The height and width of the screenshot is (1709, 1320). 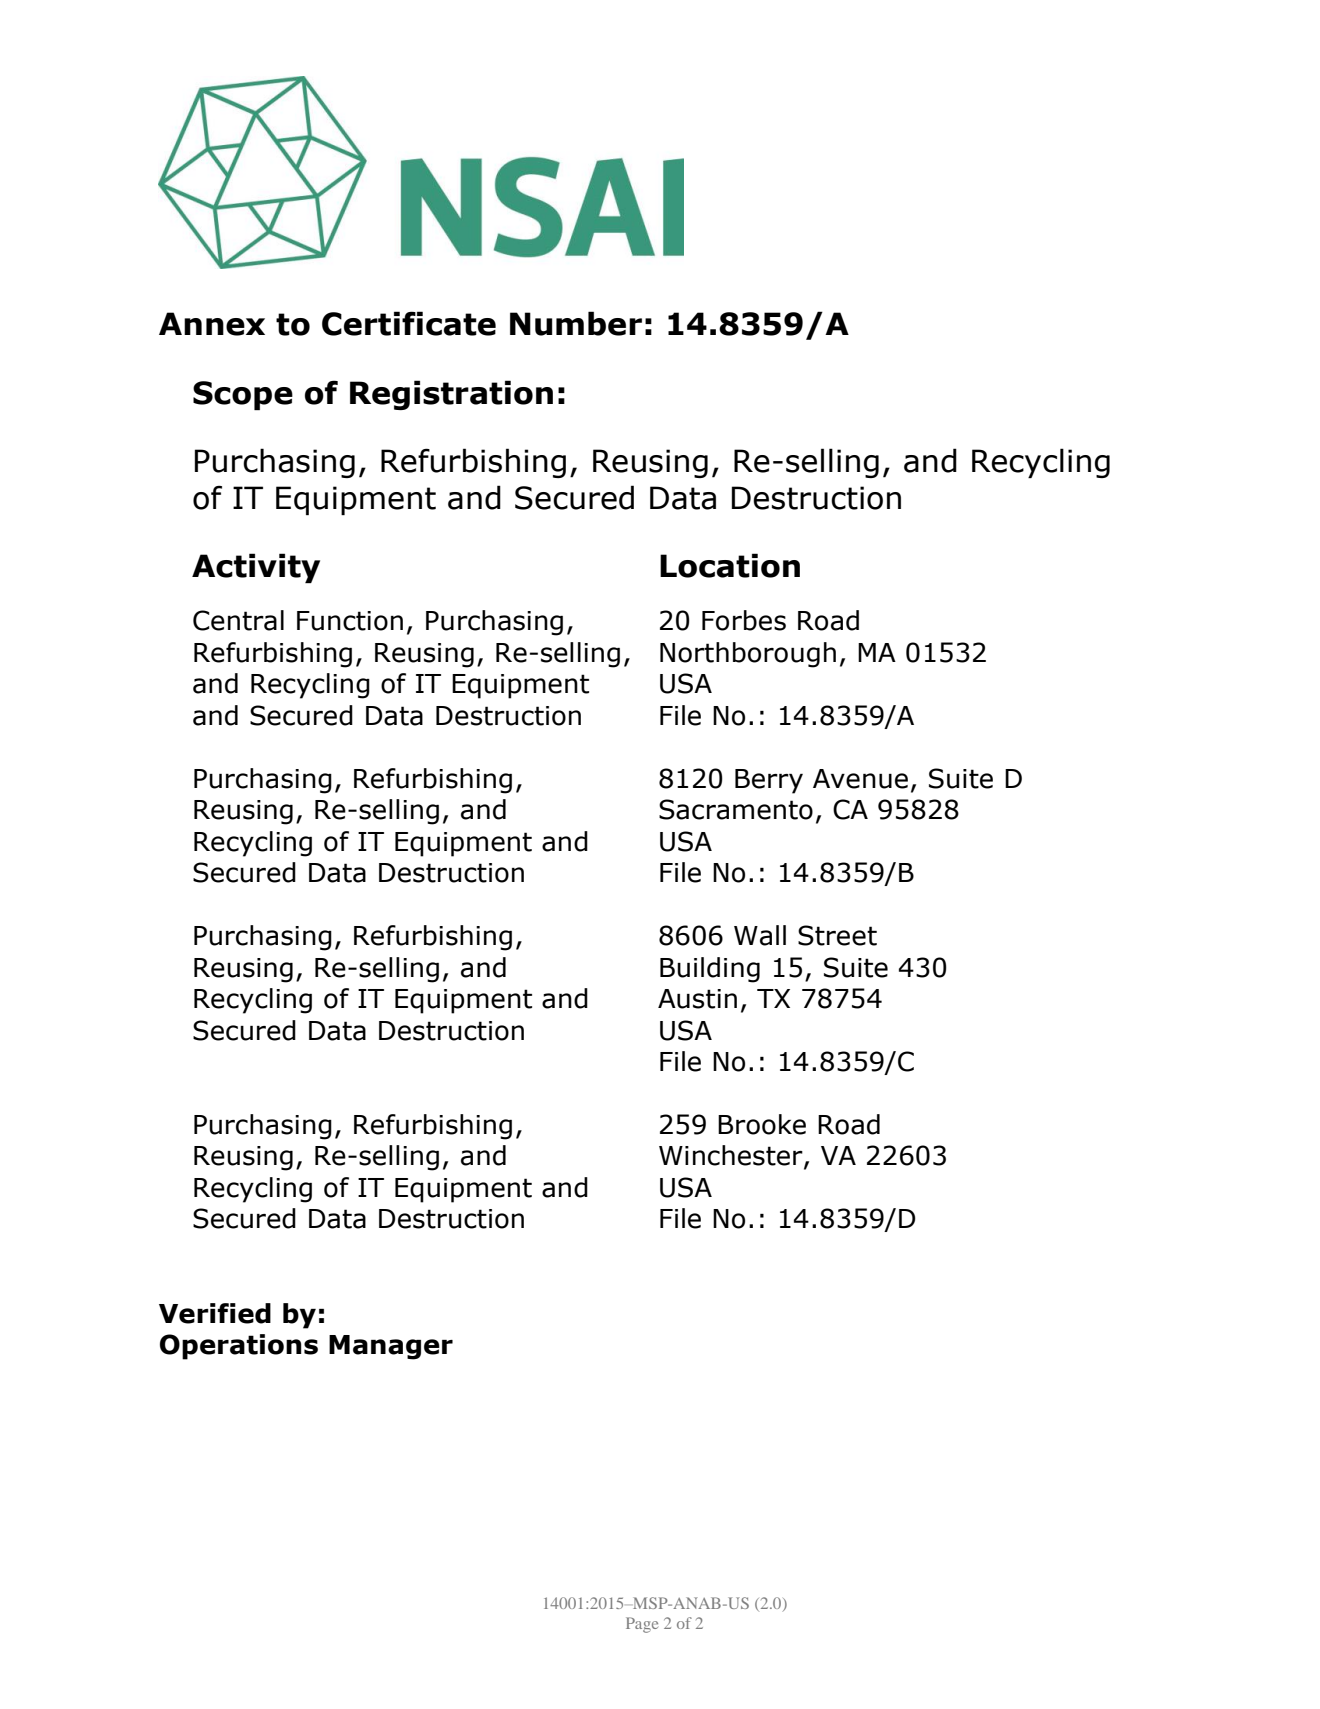 I want to click on Verified, so click(x=215, y=1313).
